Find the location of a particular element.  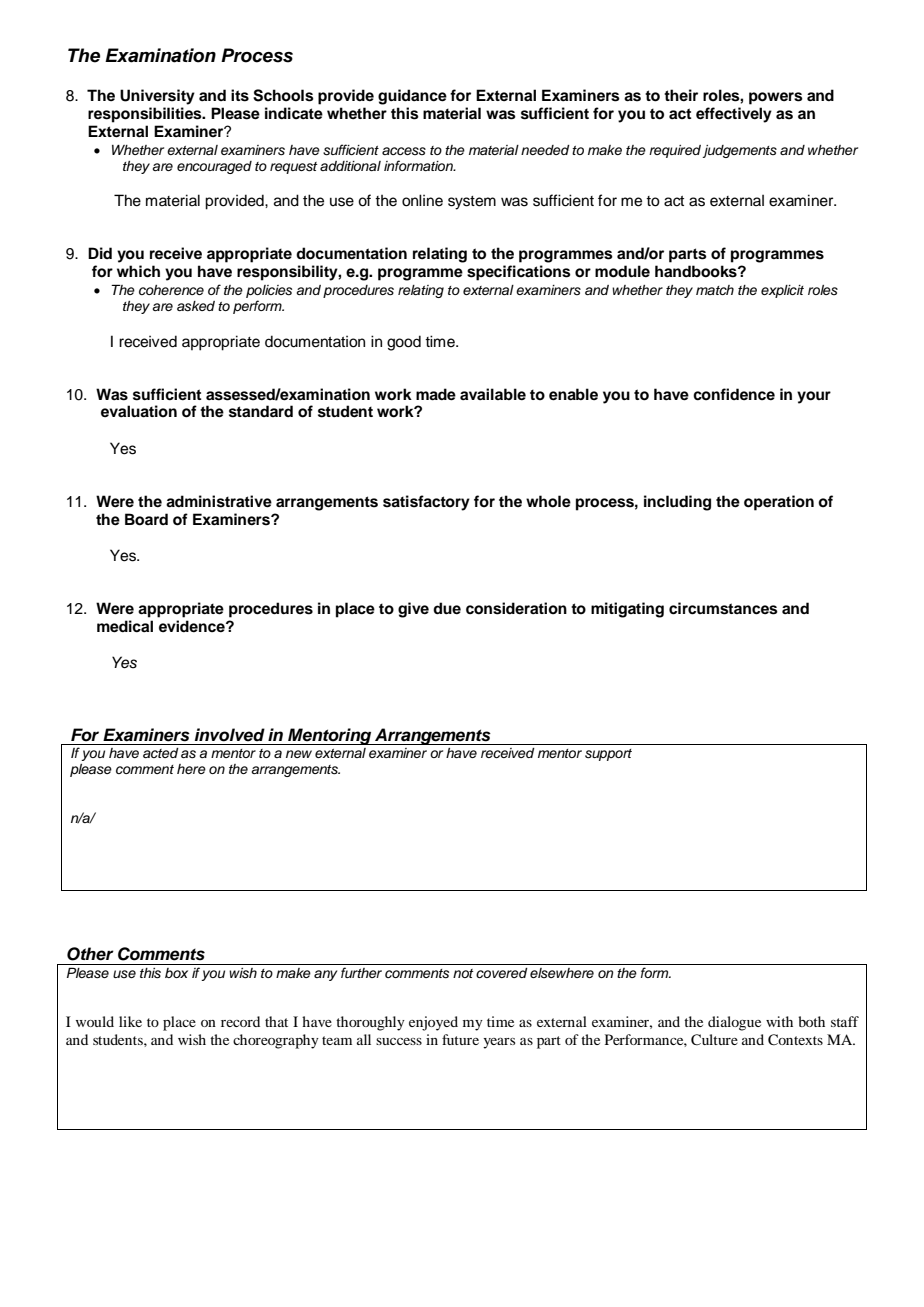

effectively is located at coordinates (734, 115).
